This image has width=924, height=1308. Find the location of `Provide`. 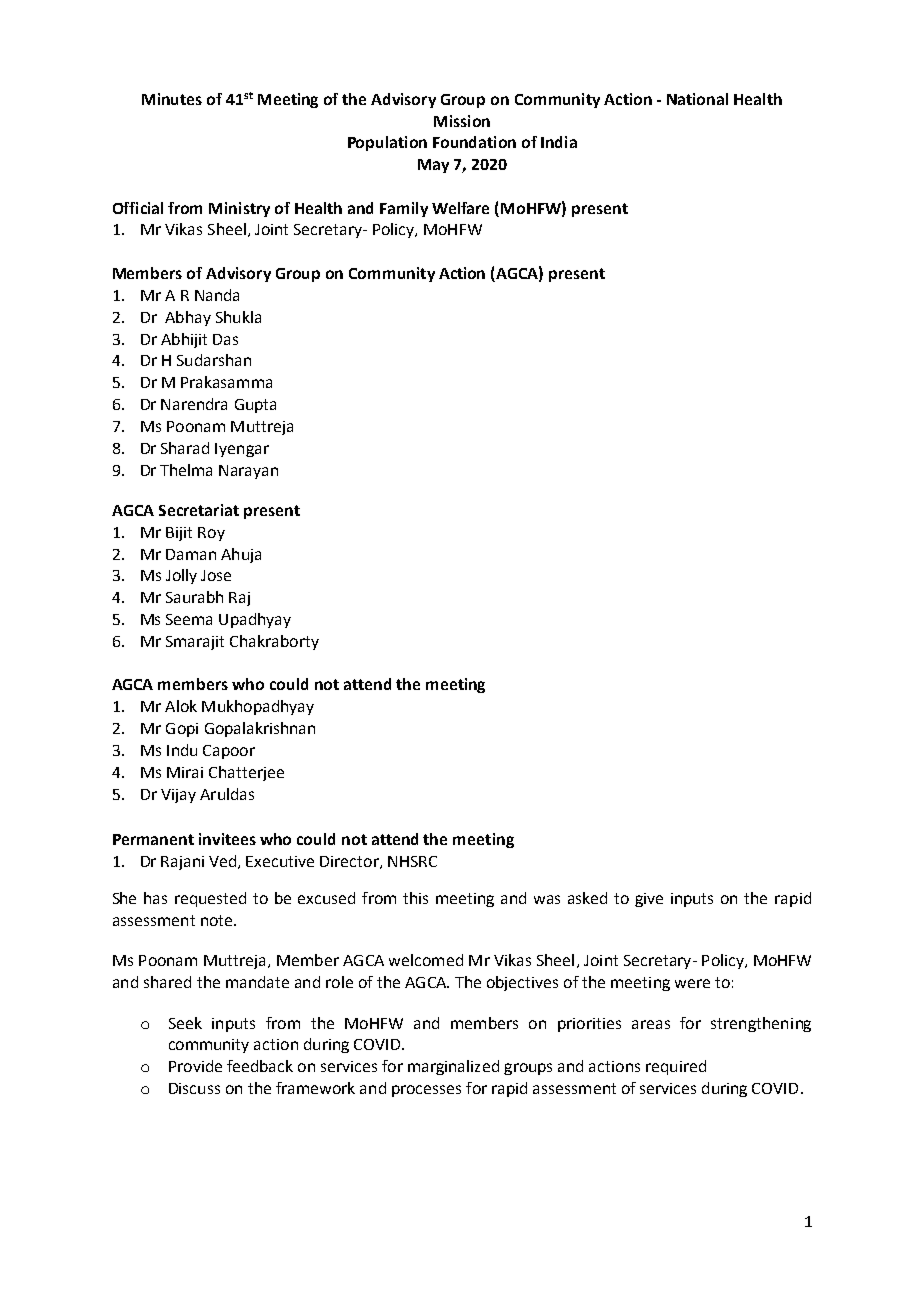

Provide is located at coordinates (195, 1066).
